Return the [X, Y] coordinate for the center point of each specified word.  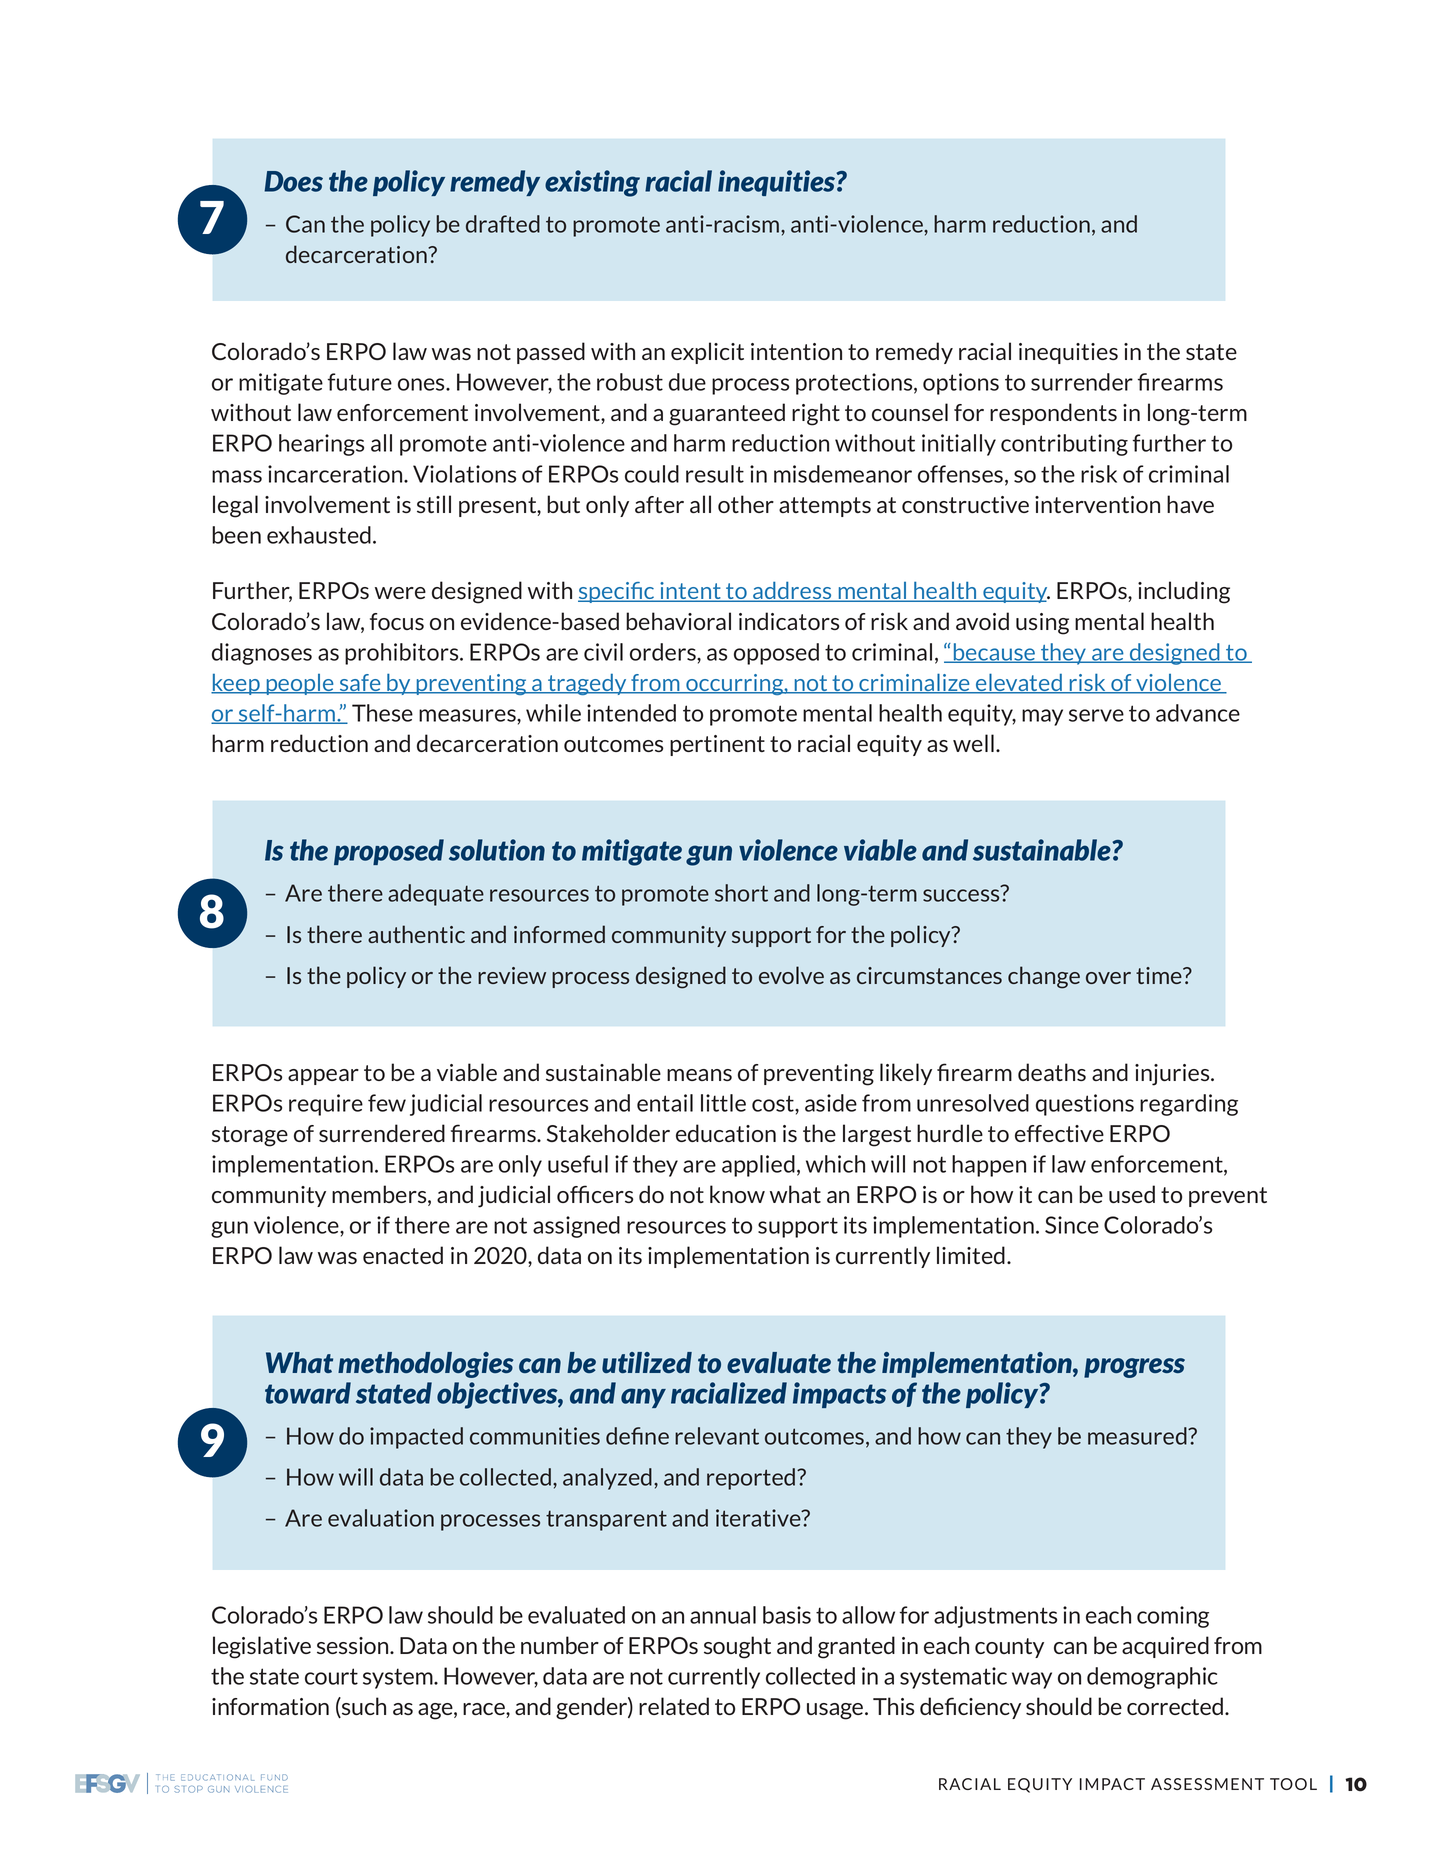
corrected [1176, 1706]
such [363, 1707]
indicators [789, 621]
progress [1134, 1368]
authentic [416, 934]
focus [397, 621]
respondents [1053, 414]
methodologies [425, 1365]
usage [836, 1711]
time [1160, 975]
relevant [717, 1436]
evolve [791, 975]
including [1184, 592]
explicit [707, 353]
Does [293, 181]
